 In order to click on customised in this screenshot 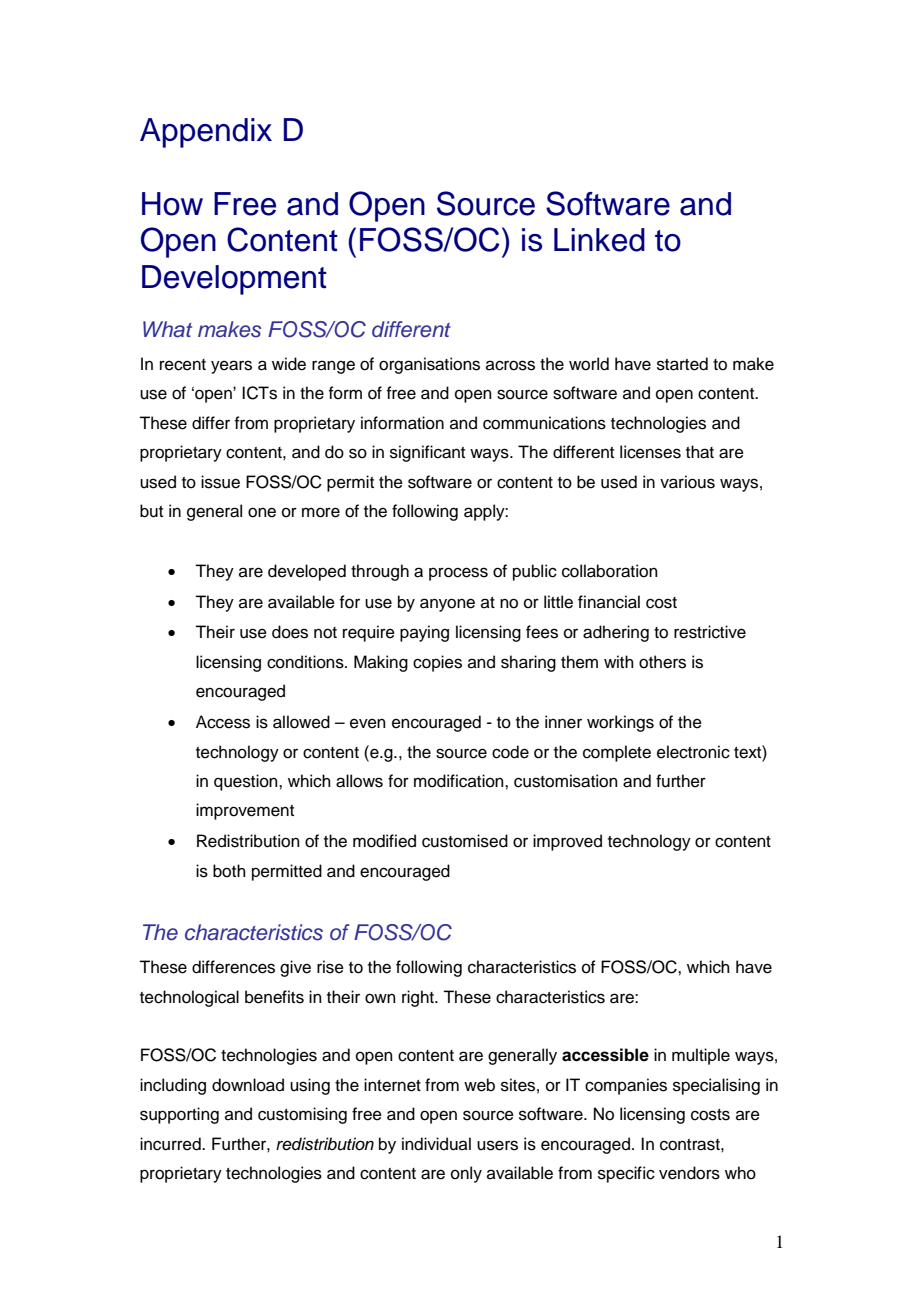, I will do `click(465, 841)`.
